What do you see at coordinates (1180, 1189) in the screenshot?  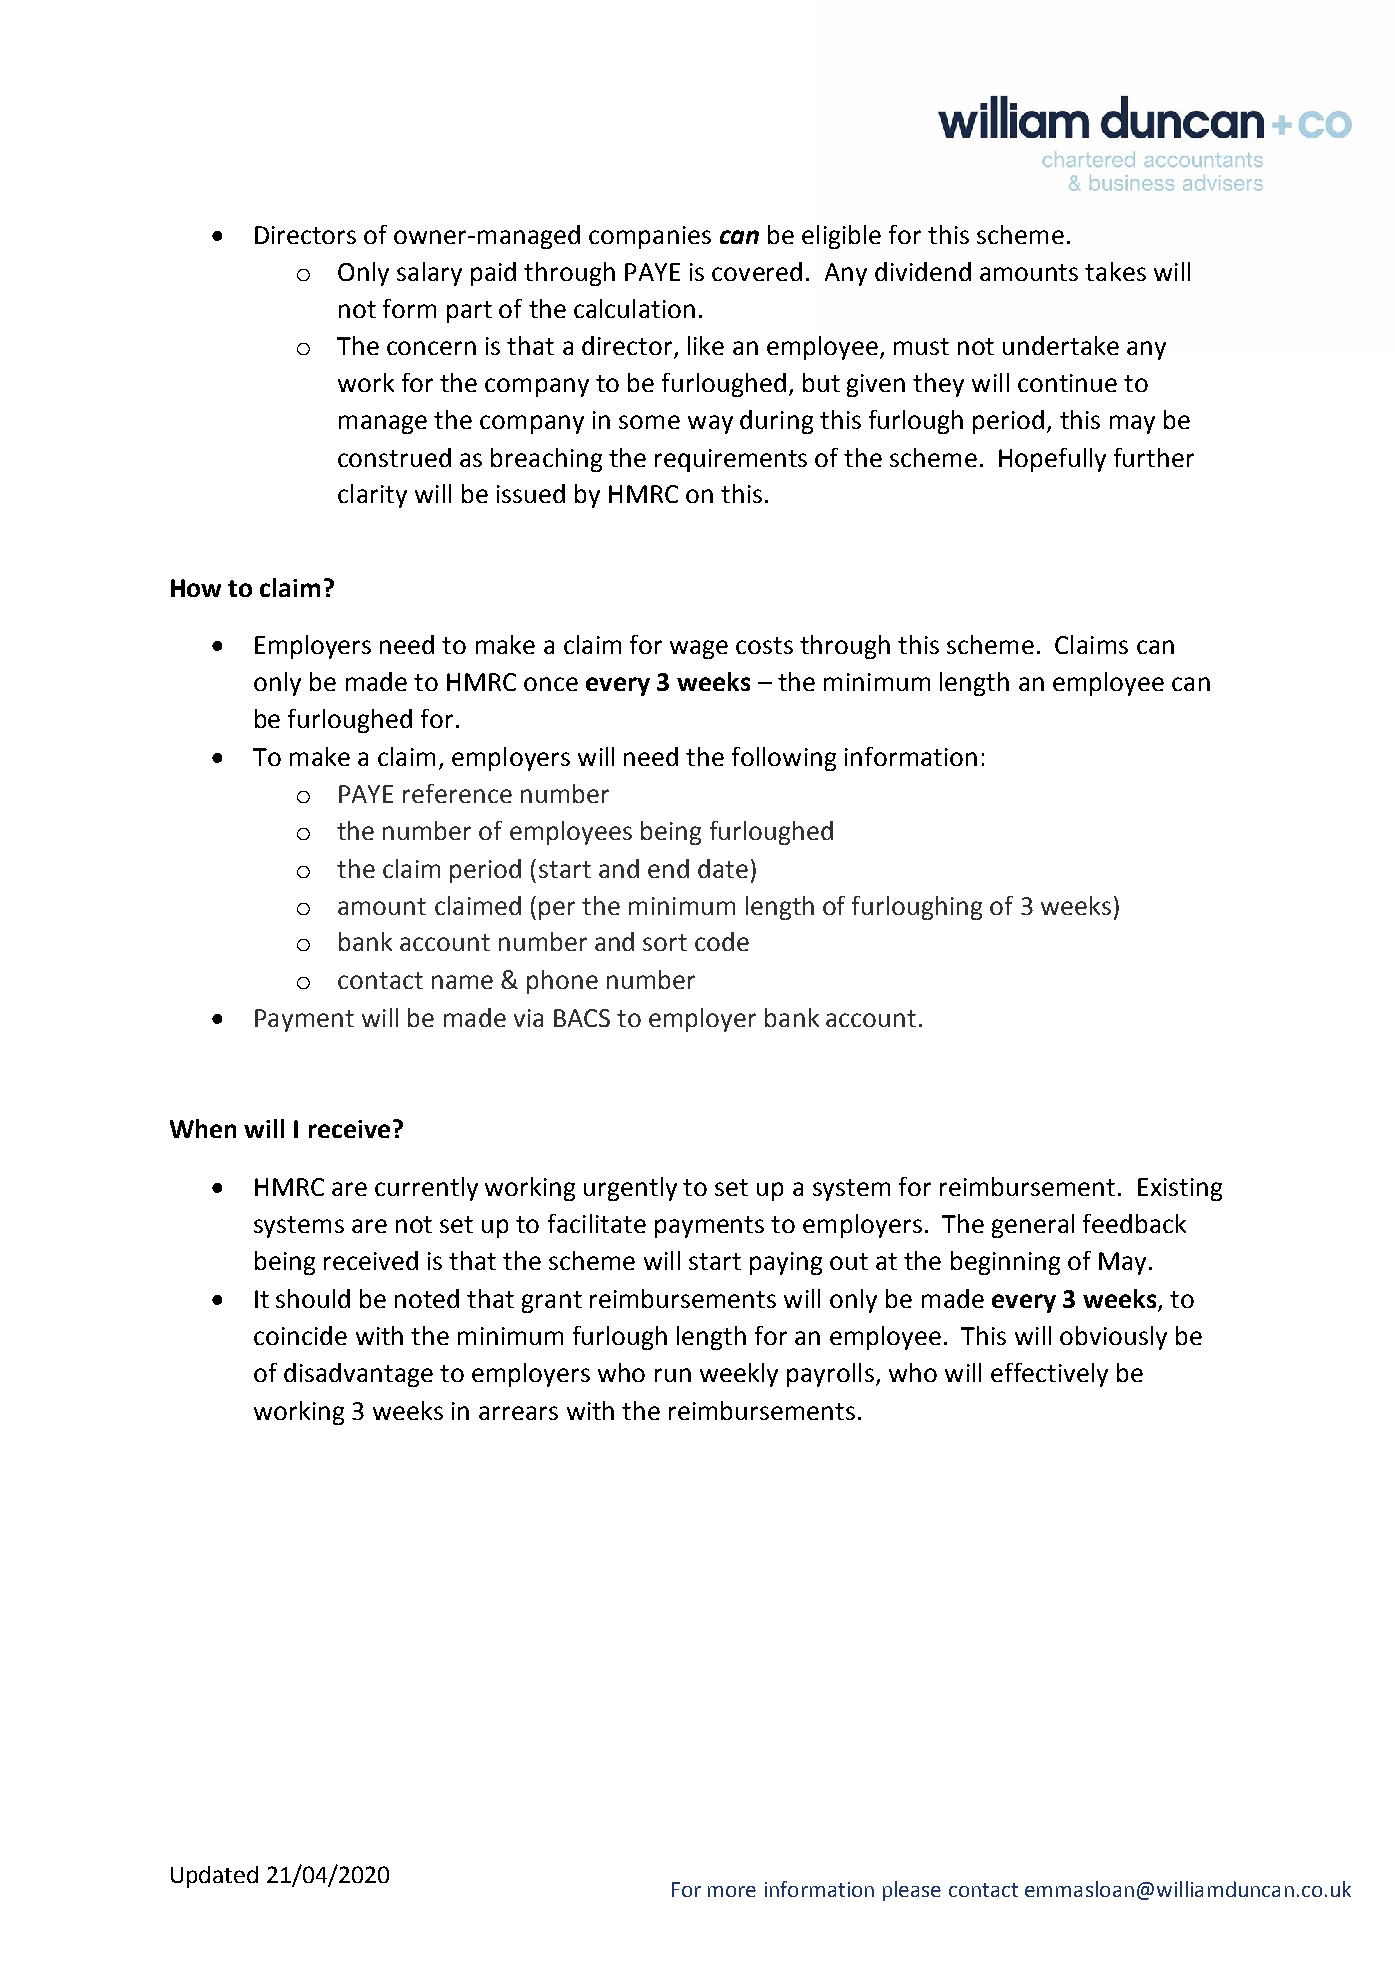 I see `Existing` at bounding box center [1180, 1189].
